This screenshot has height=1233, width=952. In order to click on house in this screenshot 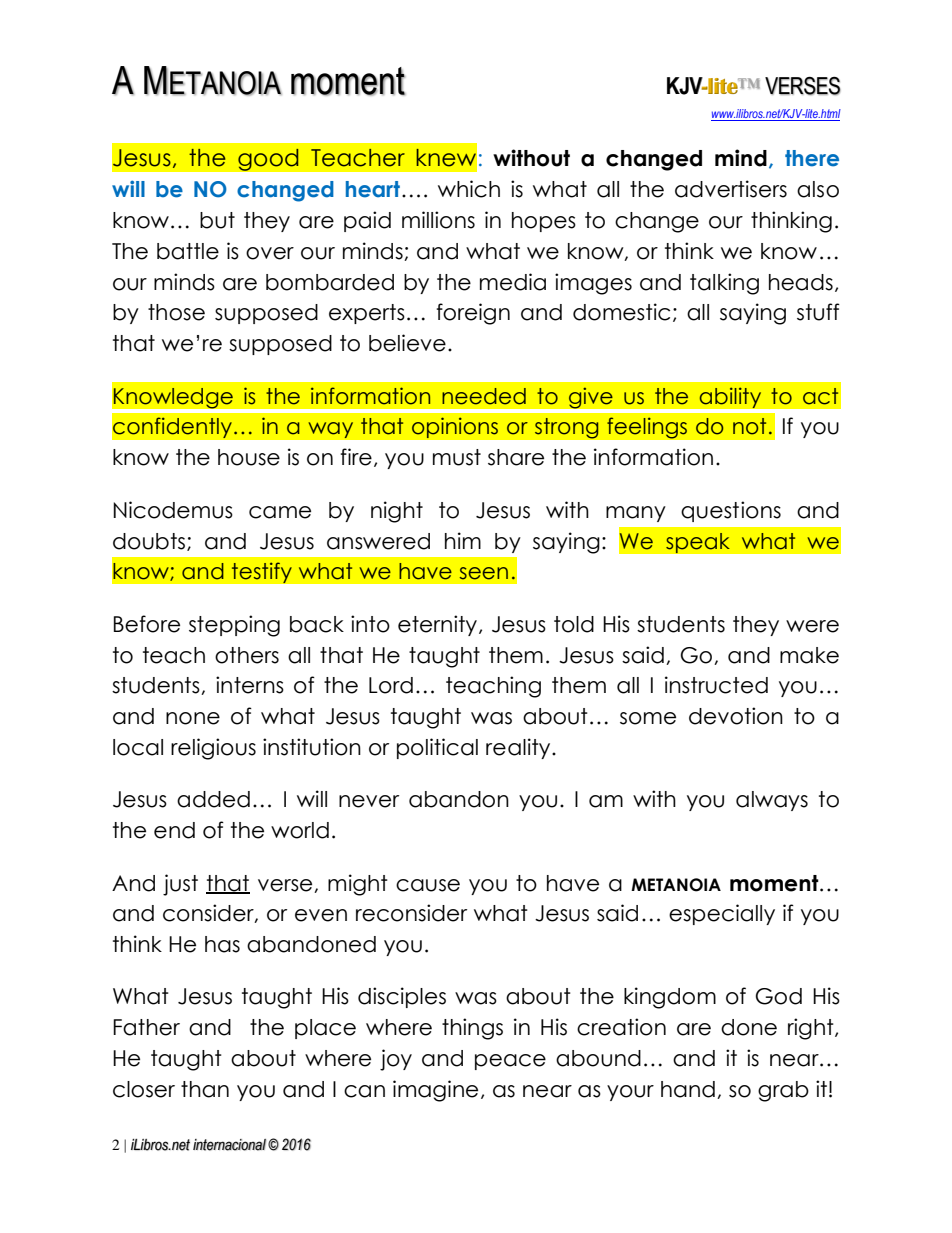, I will do `click(249, 457)`.
